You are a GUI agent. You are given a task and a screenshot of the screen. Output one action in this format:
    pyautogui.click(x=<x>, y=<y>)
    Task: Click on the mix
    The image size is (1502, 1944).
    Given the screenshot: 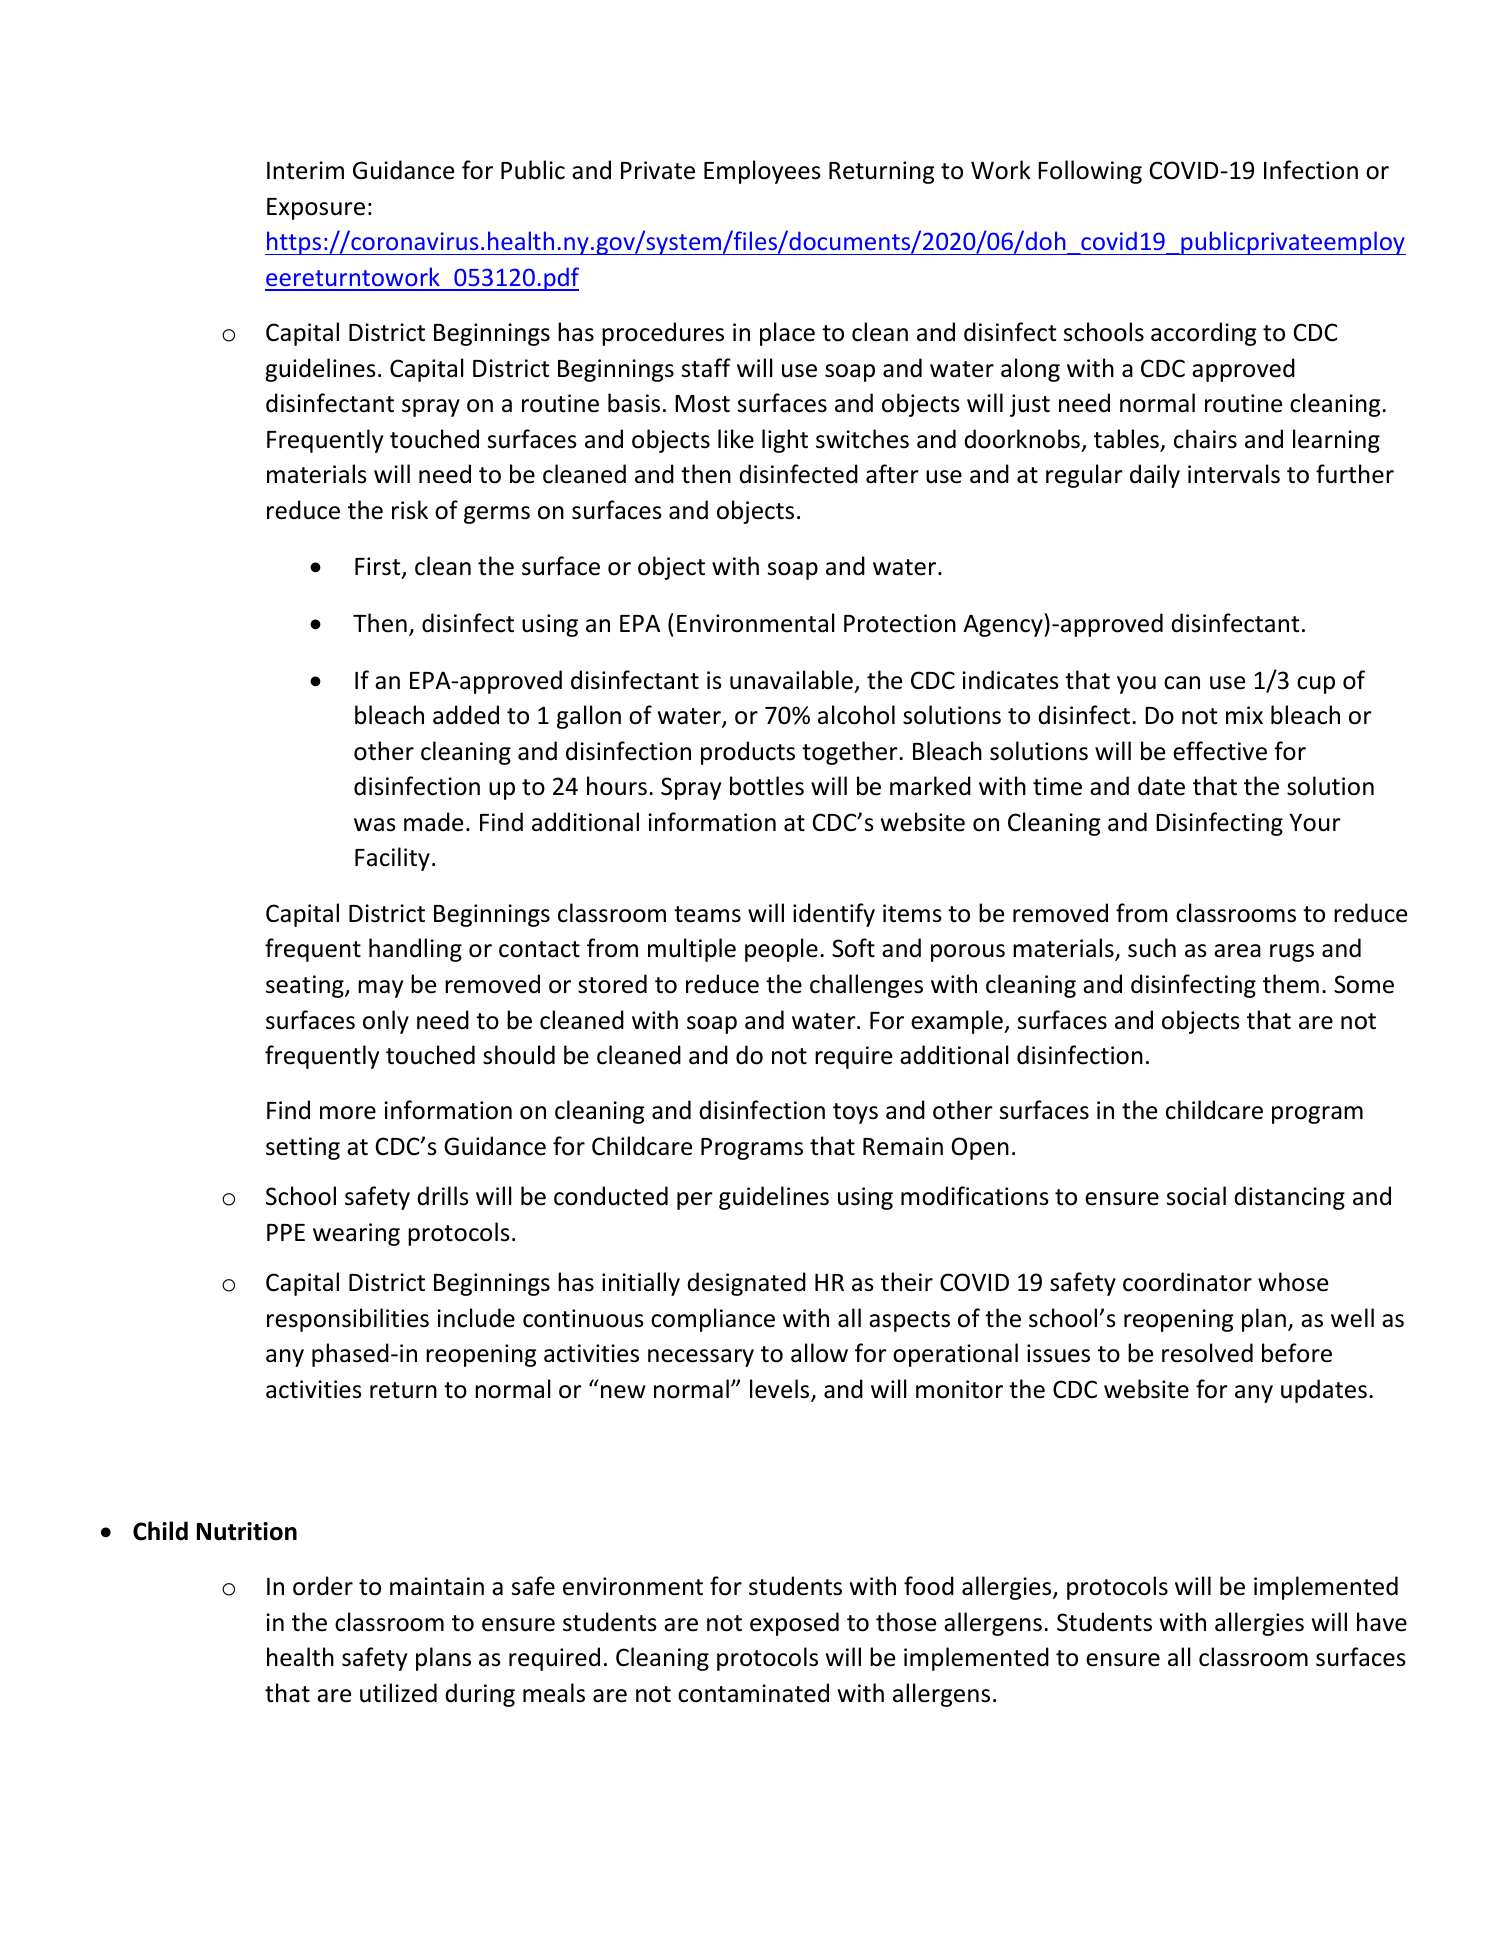 What is the action you would take?
    pyautogui.click(x=1244, y=715)
